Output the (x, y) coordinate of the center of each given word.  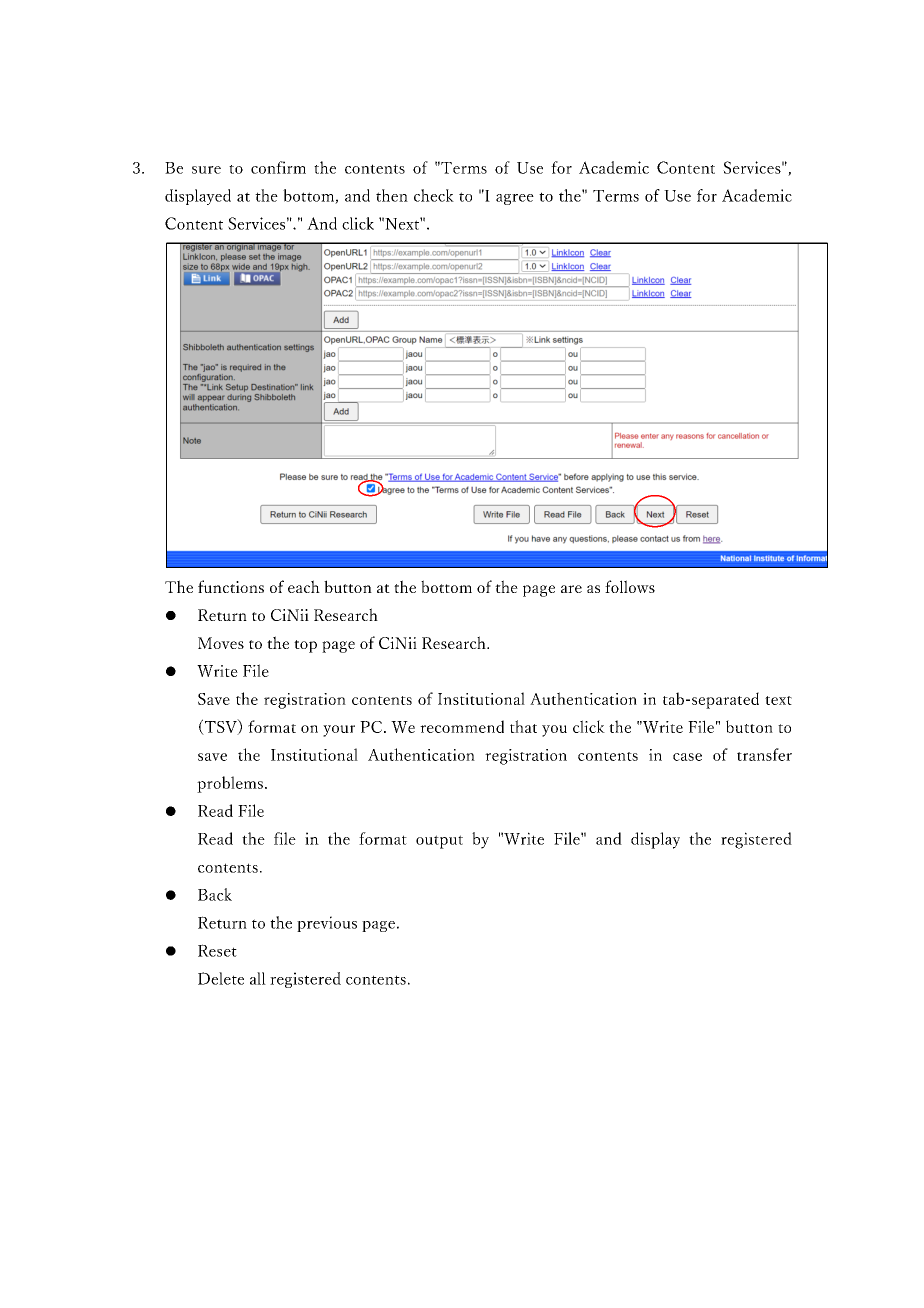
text (778, 700)
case (687, 757)
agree (515, 199)
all (258, 978)
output (439, 842)
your (339, 731)
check (434, 195)
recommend (462, 726)
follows (630, 586)
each (304, 586)
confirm (278, 167)
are (571, 589)
